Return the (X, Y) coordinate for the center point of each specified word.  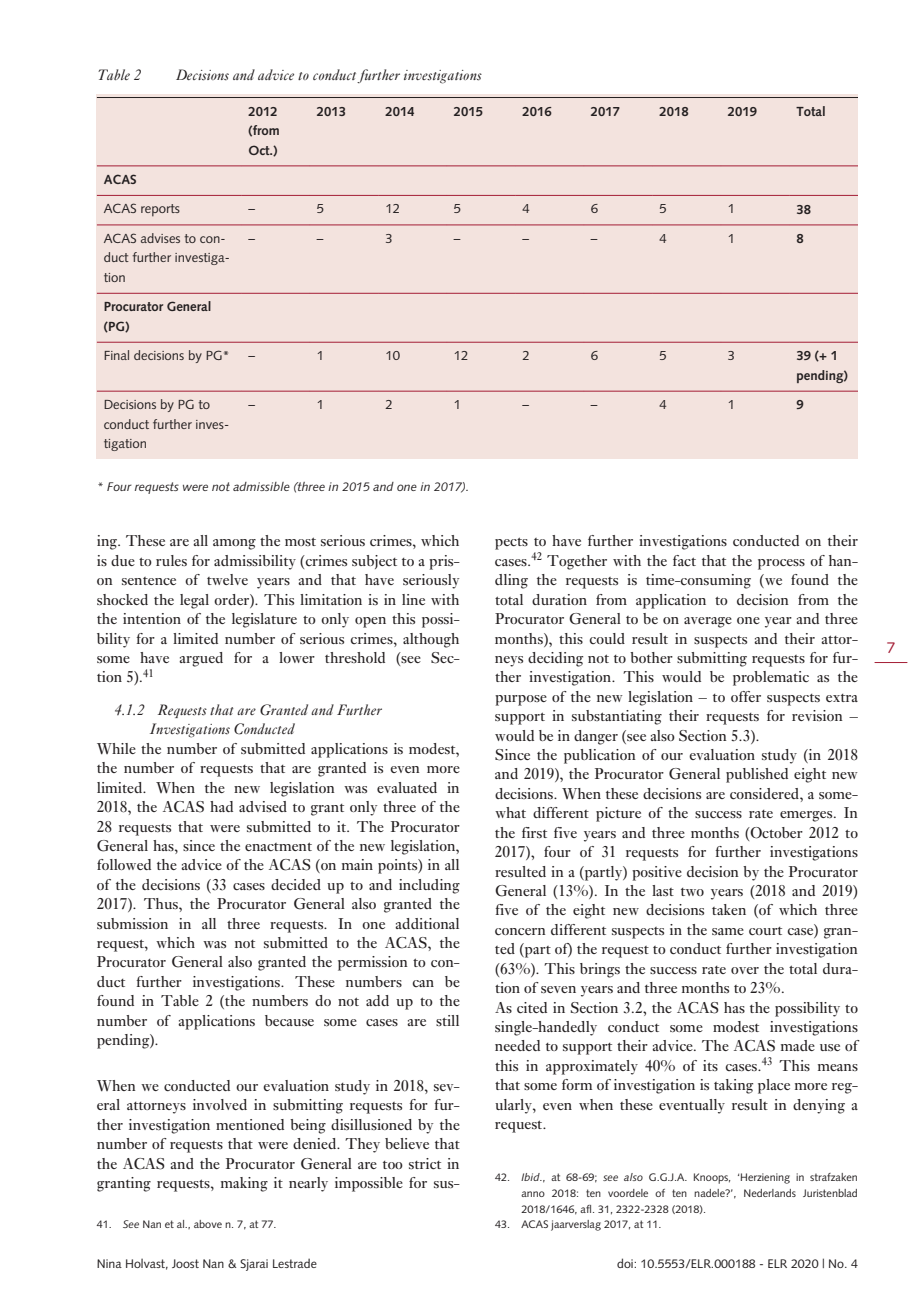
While (116, 748)
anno (533, 1194)
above (208, 1224)
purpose (521, 700)
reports (160, 210)
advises (160, 238)
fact (684, 560)
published (757, 775)
